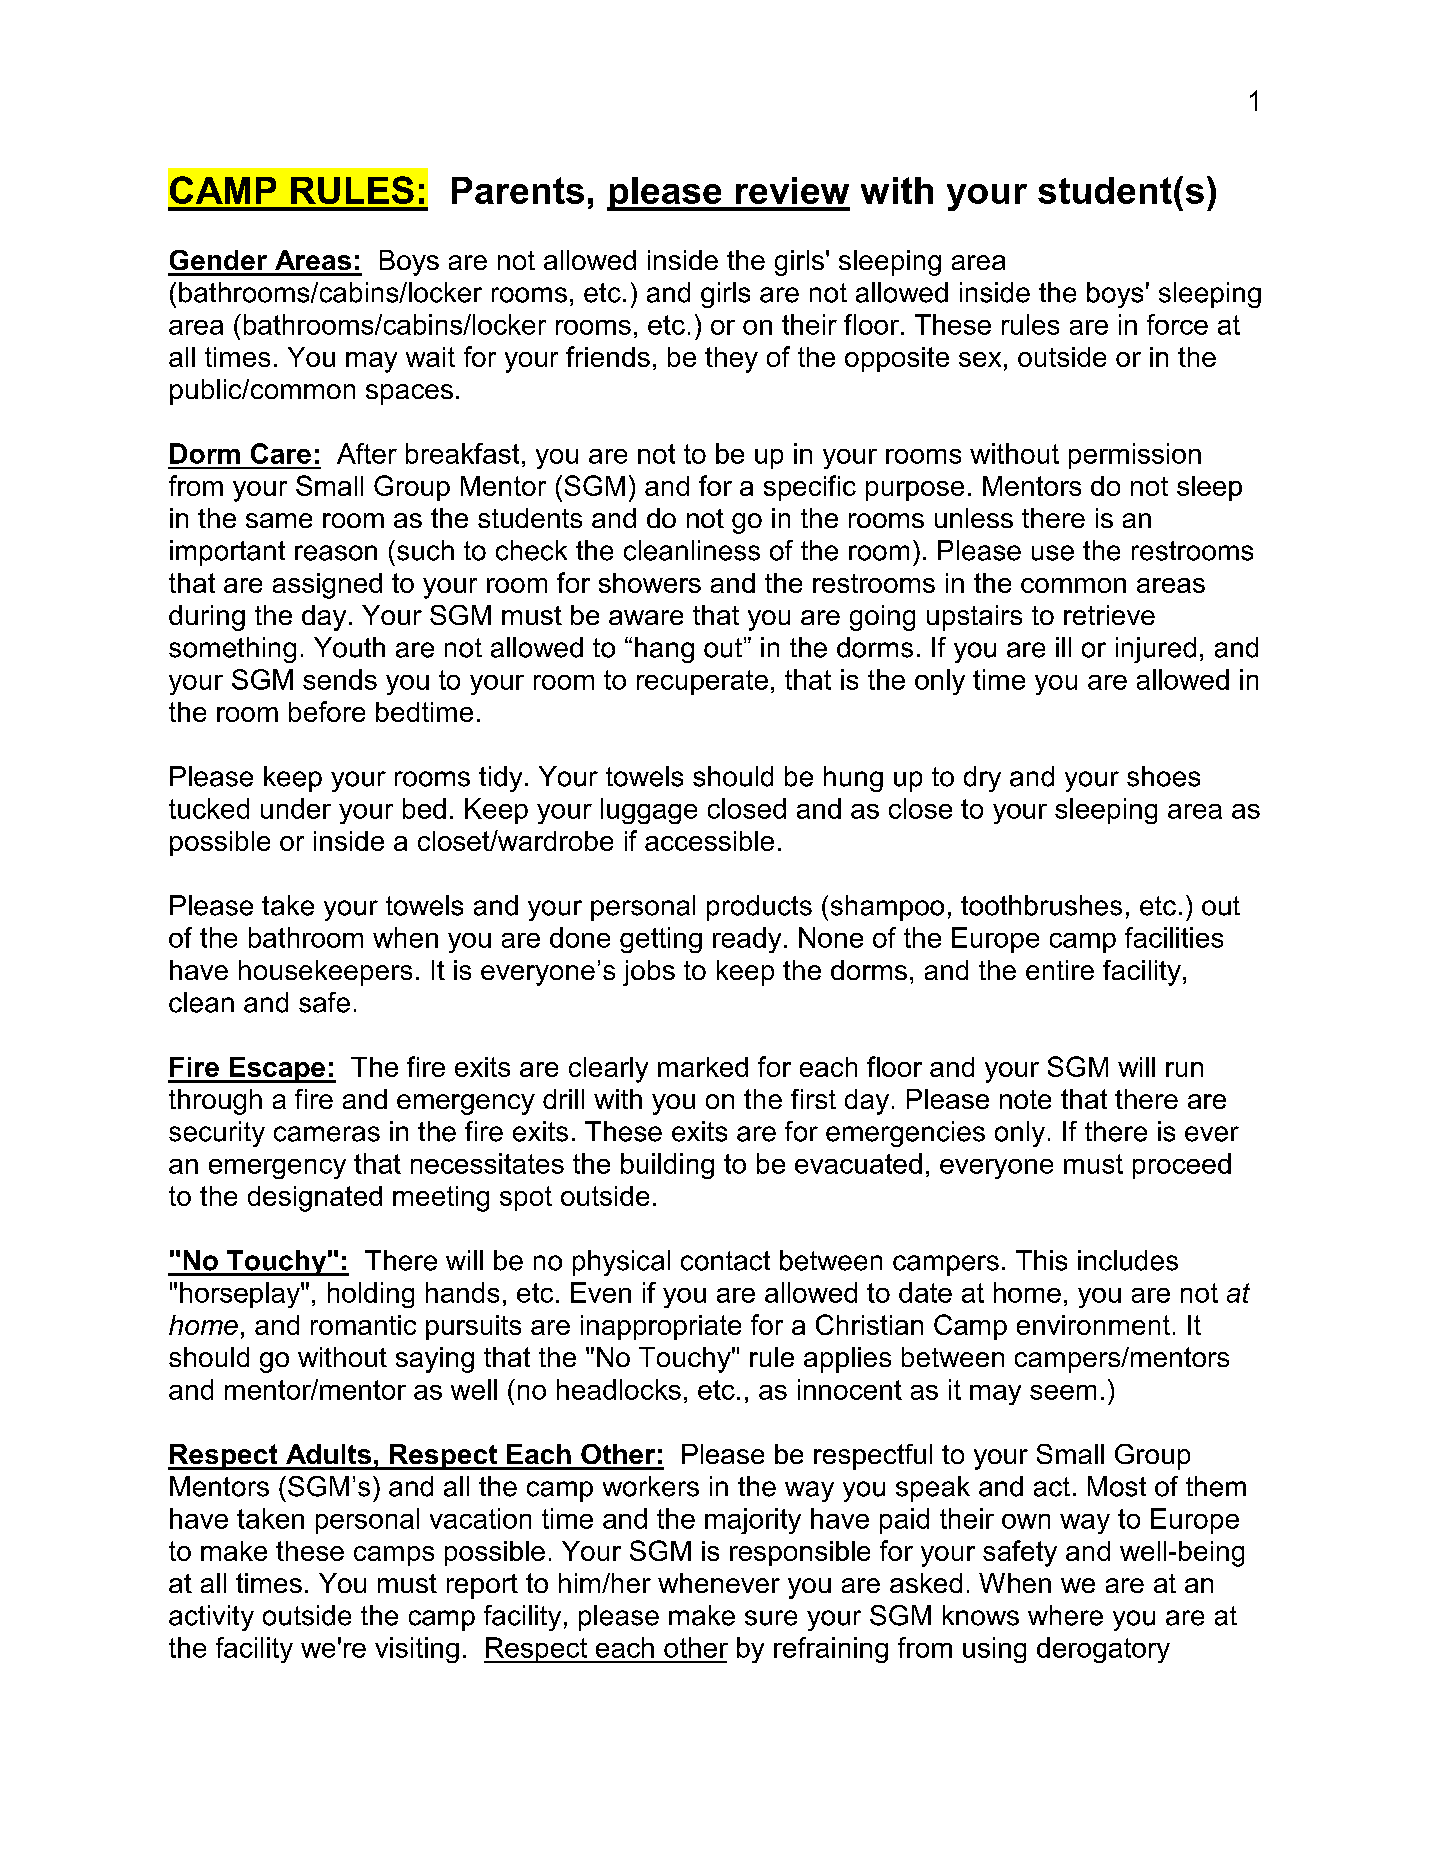 The height and width of the screenshot is (1852, 1431). What do you see at coordinates (702, 682) in the screenshot?
I see `recuperate` at bounding box center [702, 682].
